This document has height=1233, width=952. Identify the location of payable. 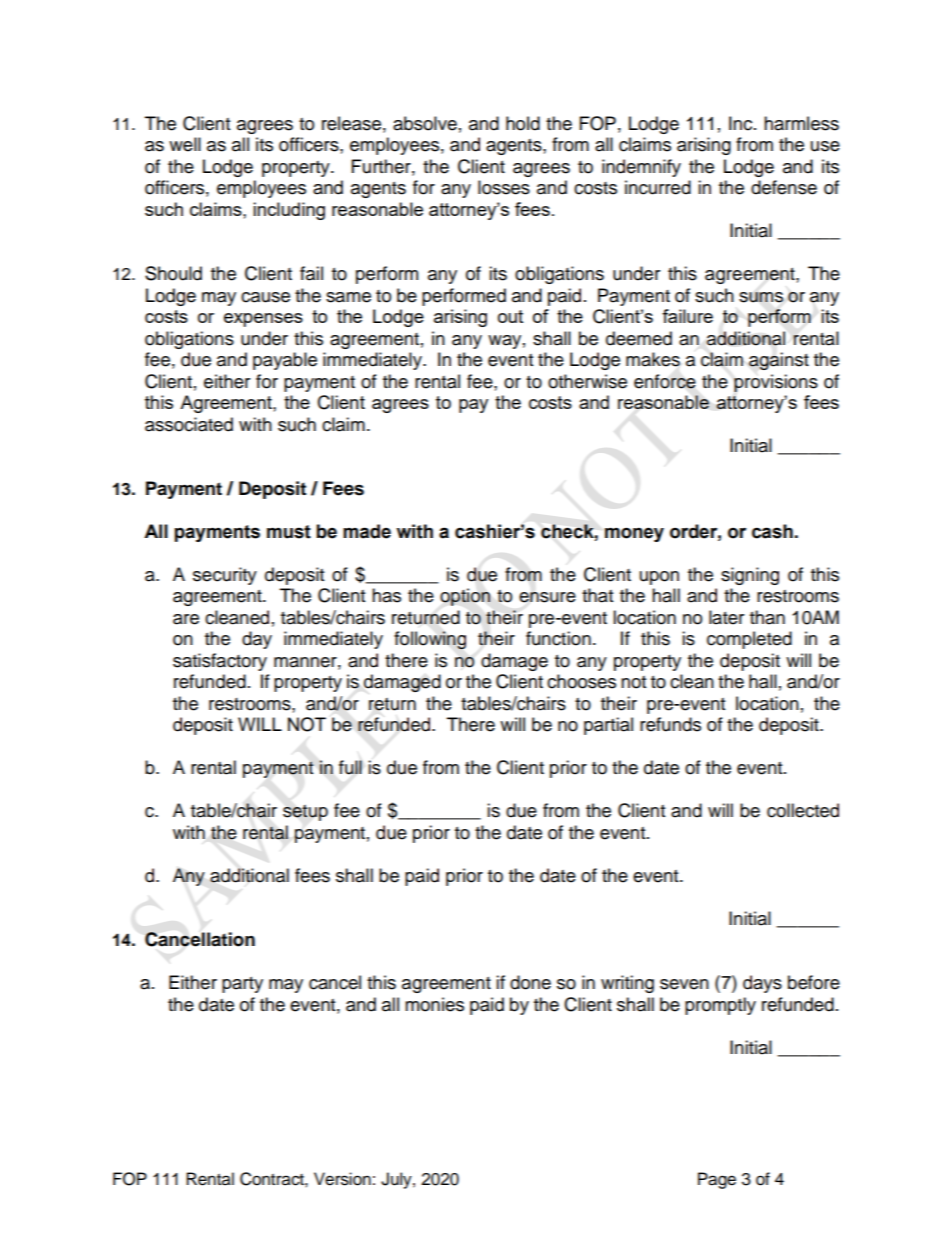
(285, 361).
